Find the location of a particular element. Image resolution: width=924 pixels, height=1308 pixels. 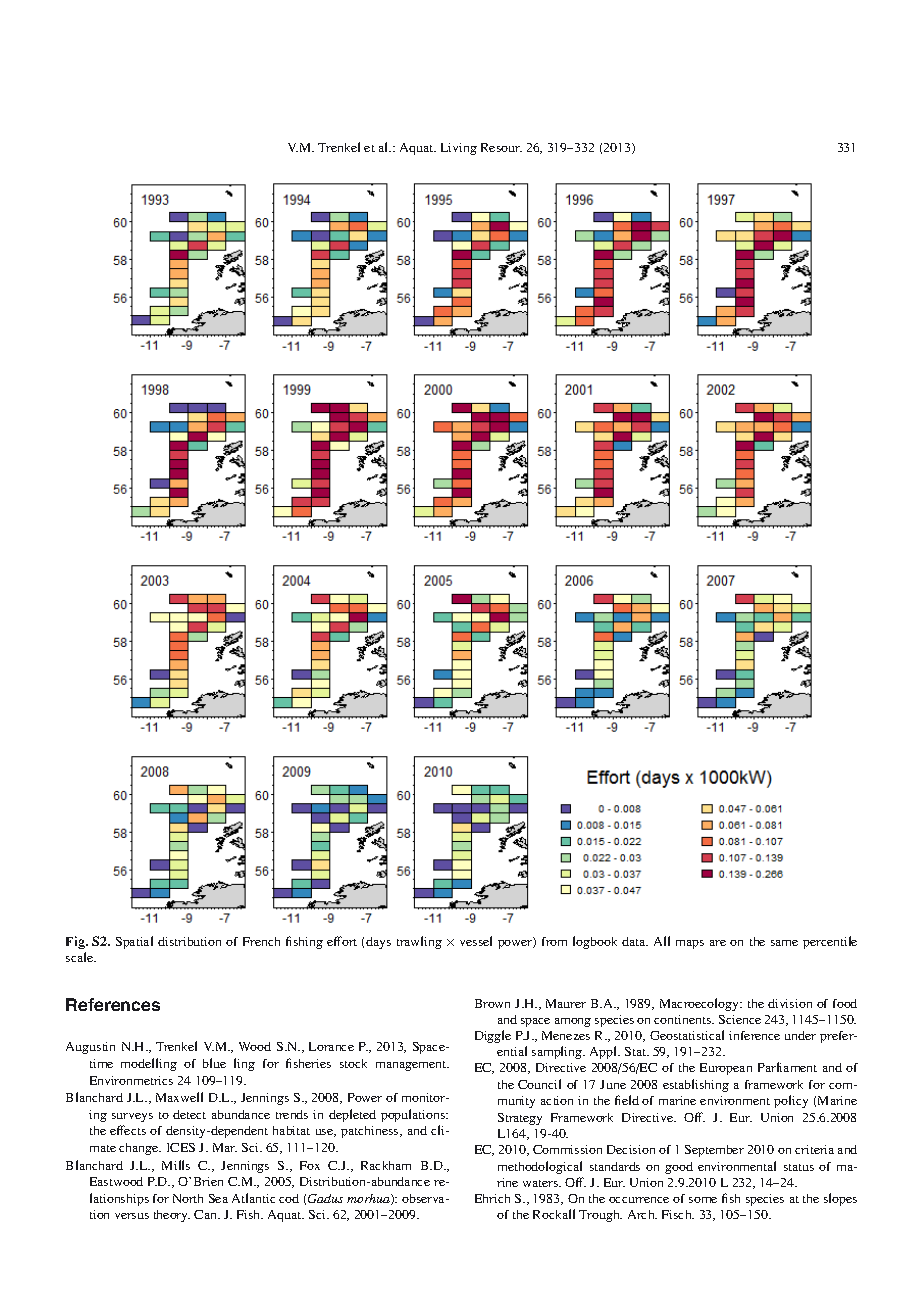

logbook is located at coordinates (595, 942).
